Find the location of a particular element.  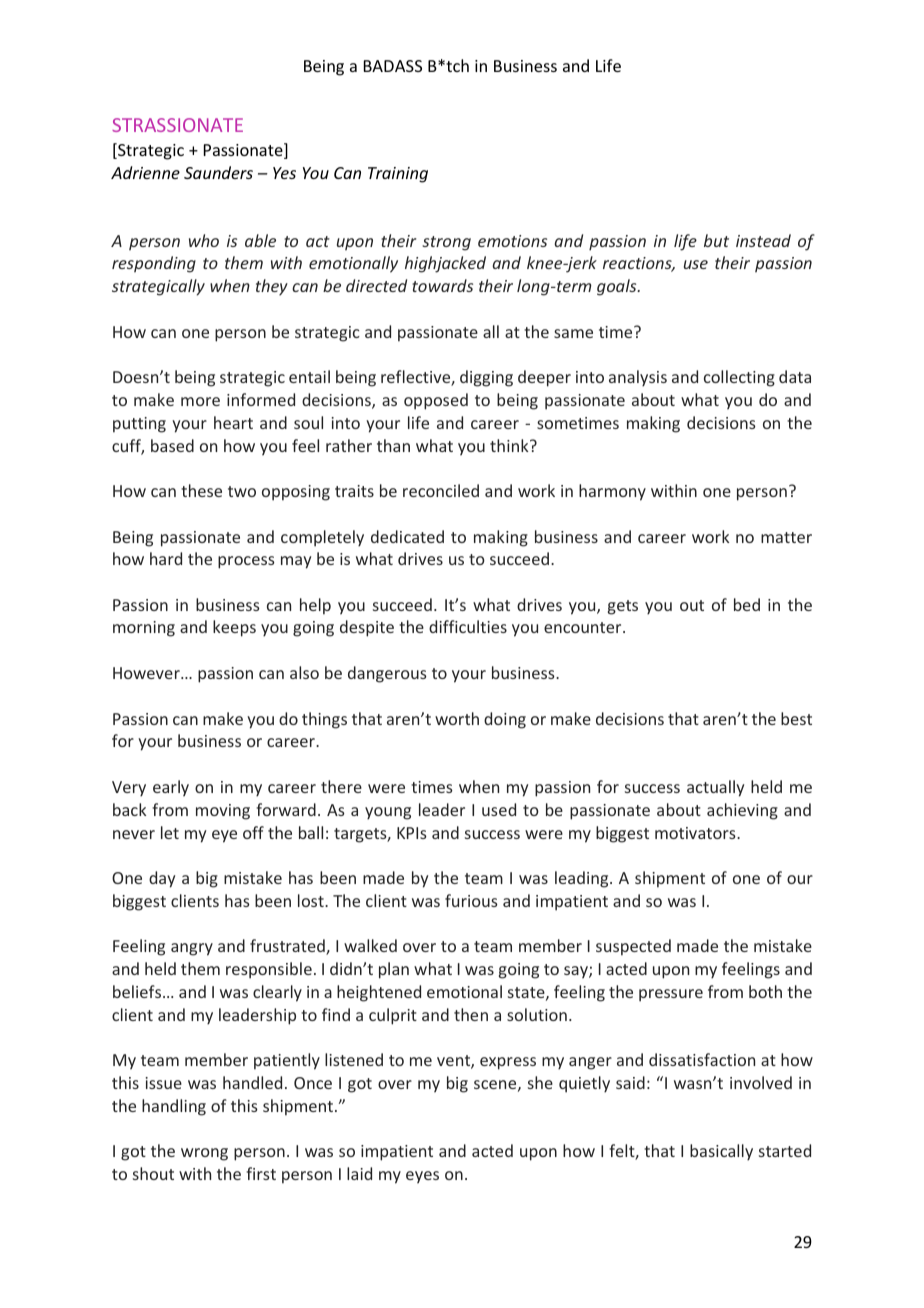

eyes is located at coordinates (422, 1177).
